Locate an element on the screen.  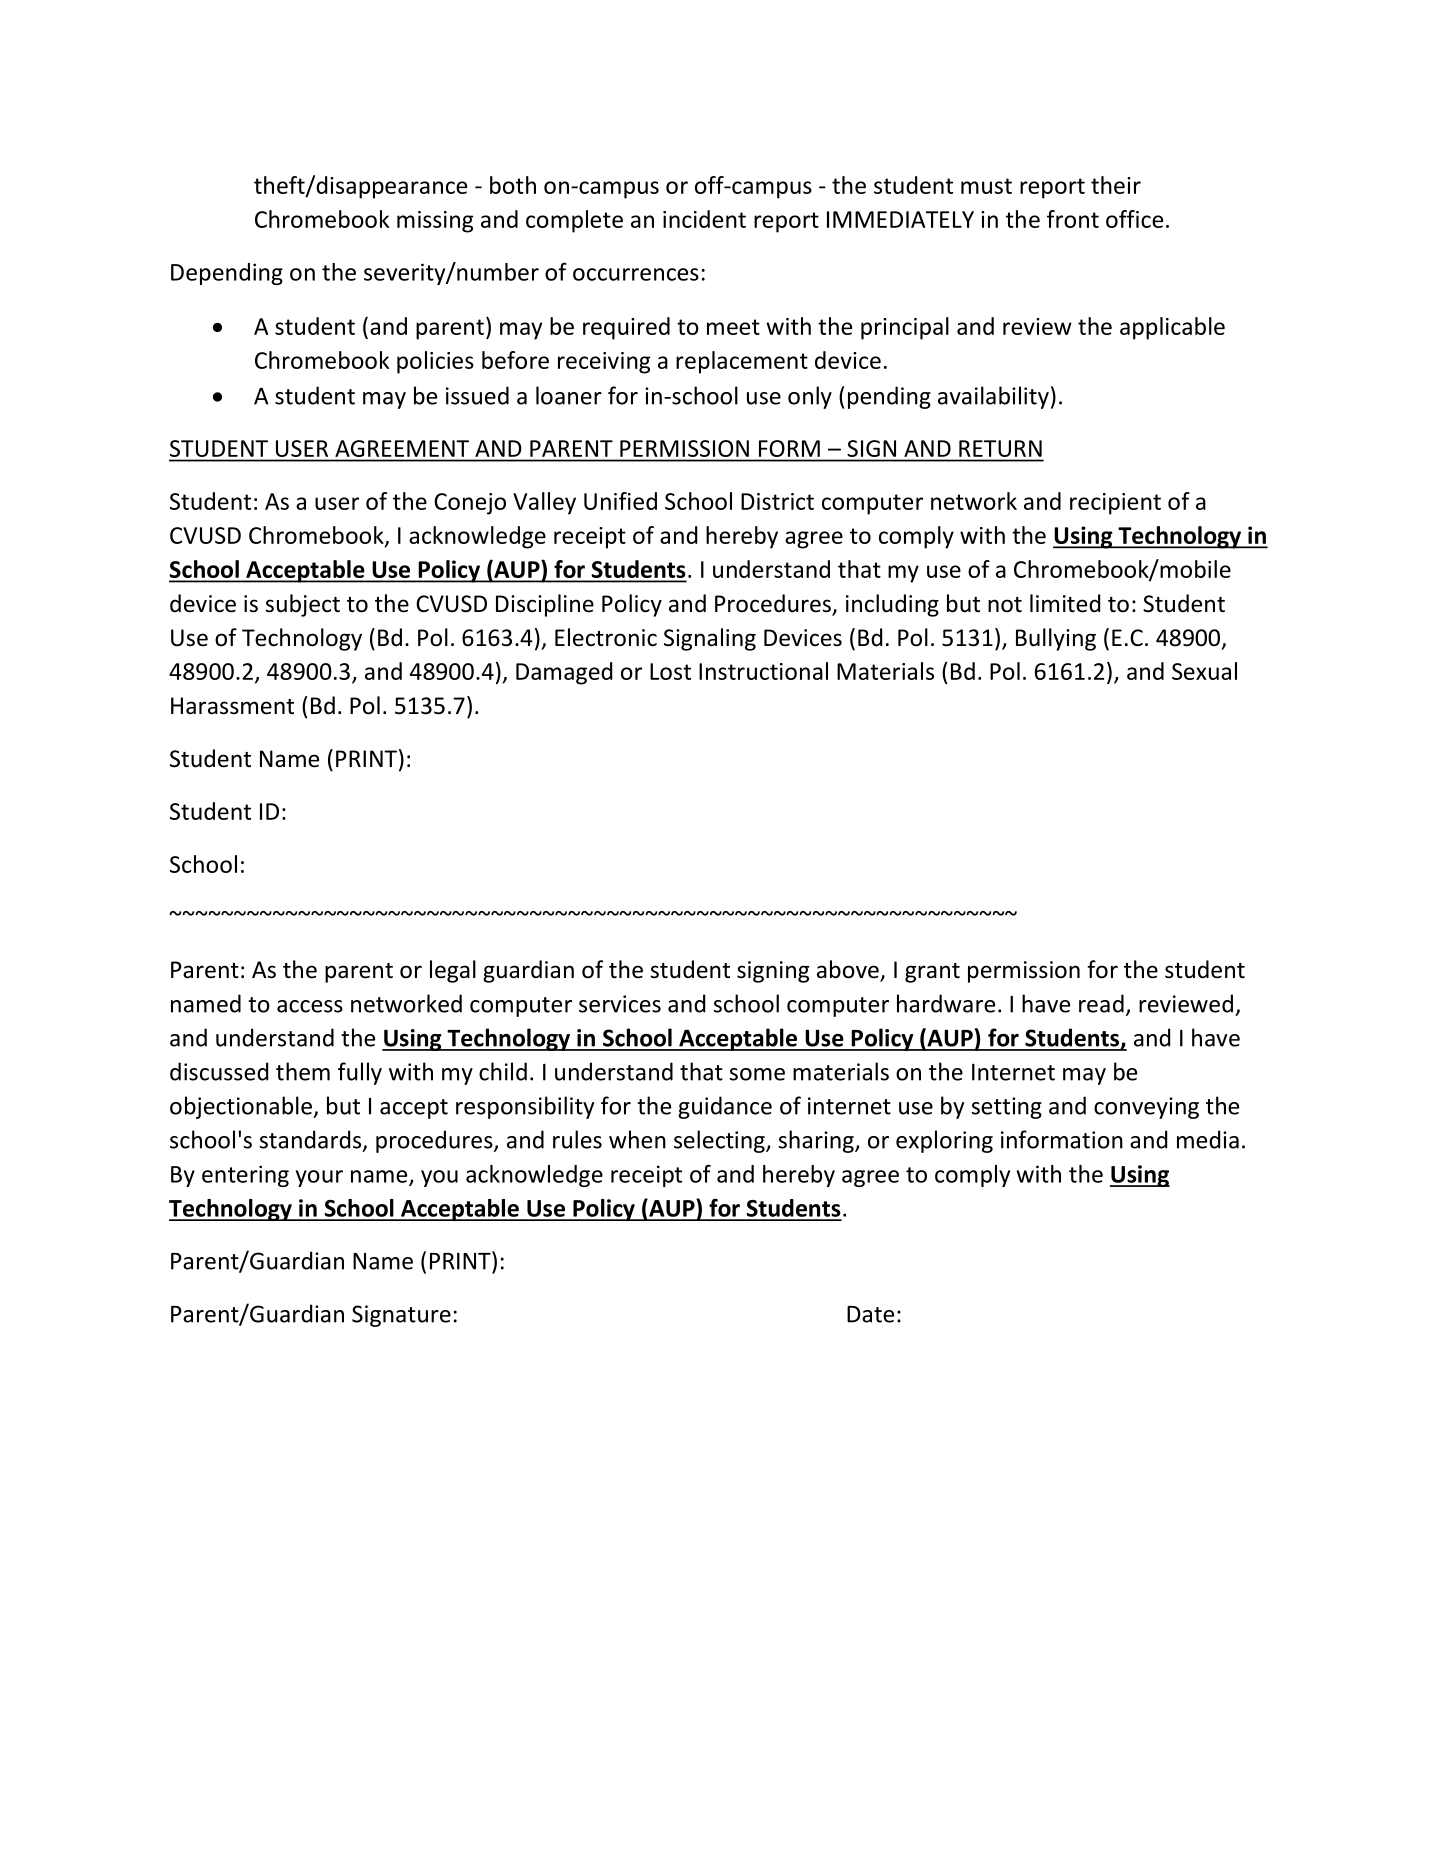
legal is located at coordinates (453, 971).
